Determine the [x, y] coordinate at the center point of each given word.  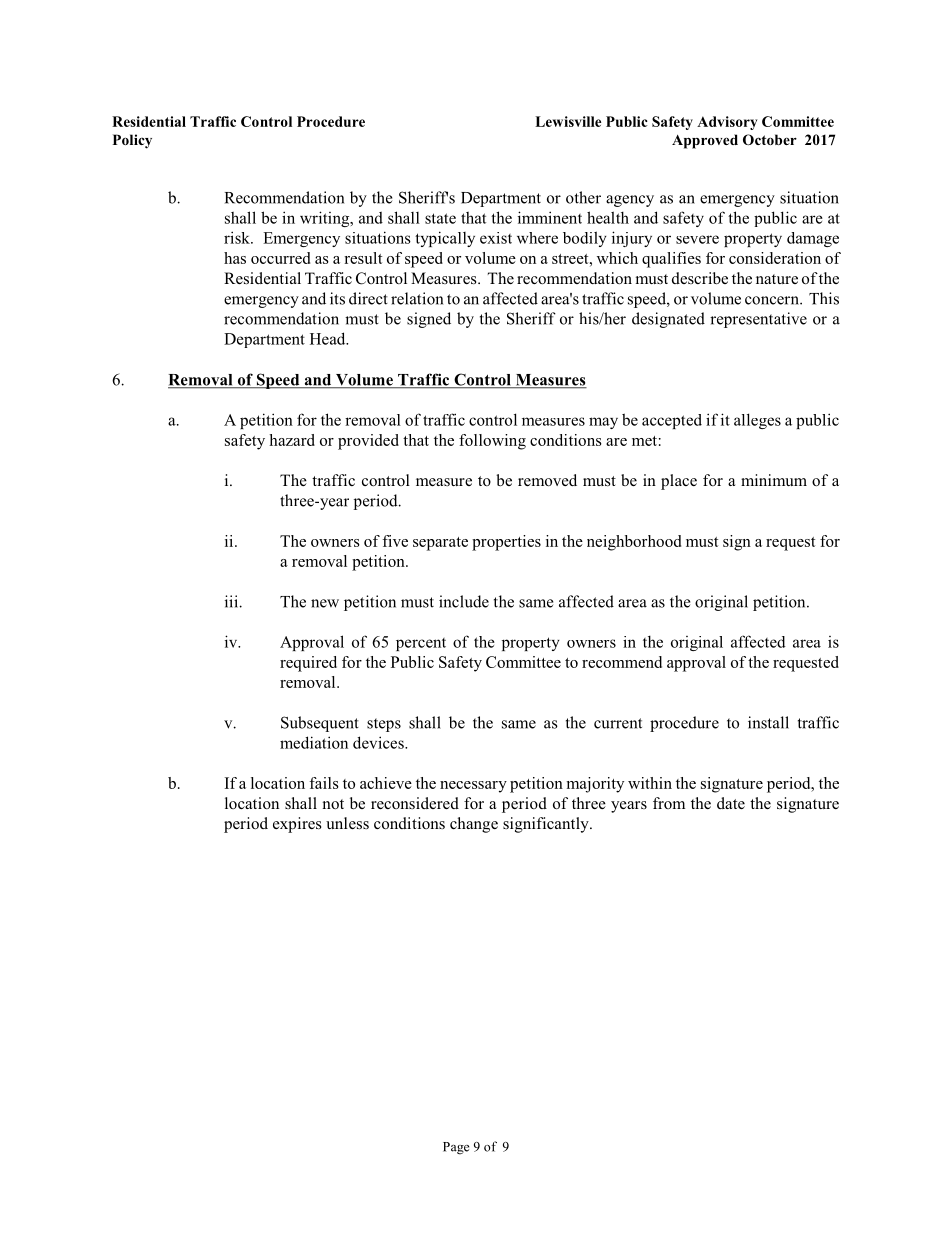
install [768, 722]
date [731, 803]
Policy [132, 141]
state [440, 218]
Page [456, 1148]
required [308, 664]
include [464, 601]
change [474, 825]
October [770, 139]
